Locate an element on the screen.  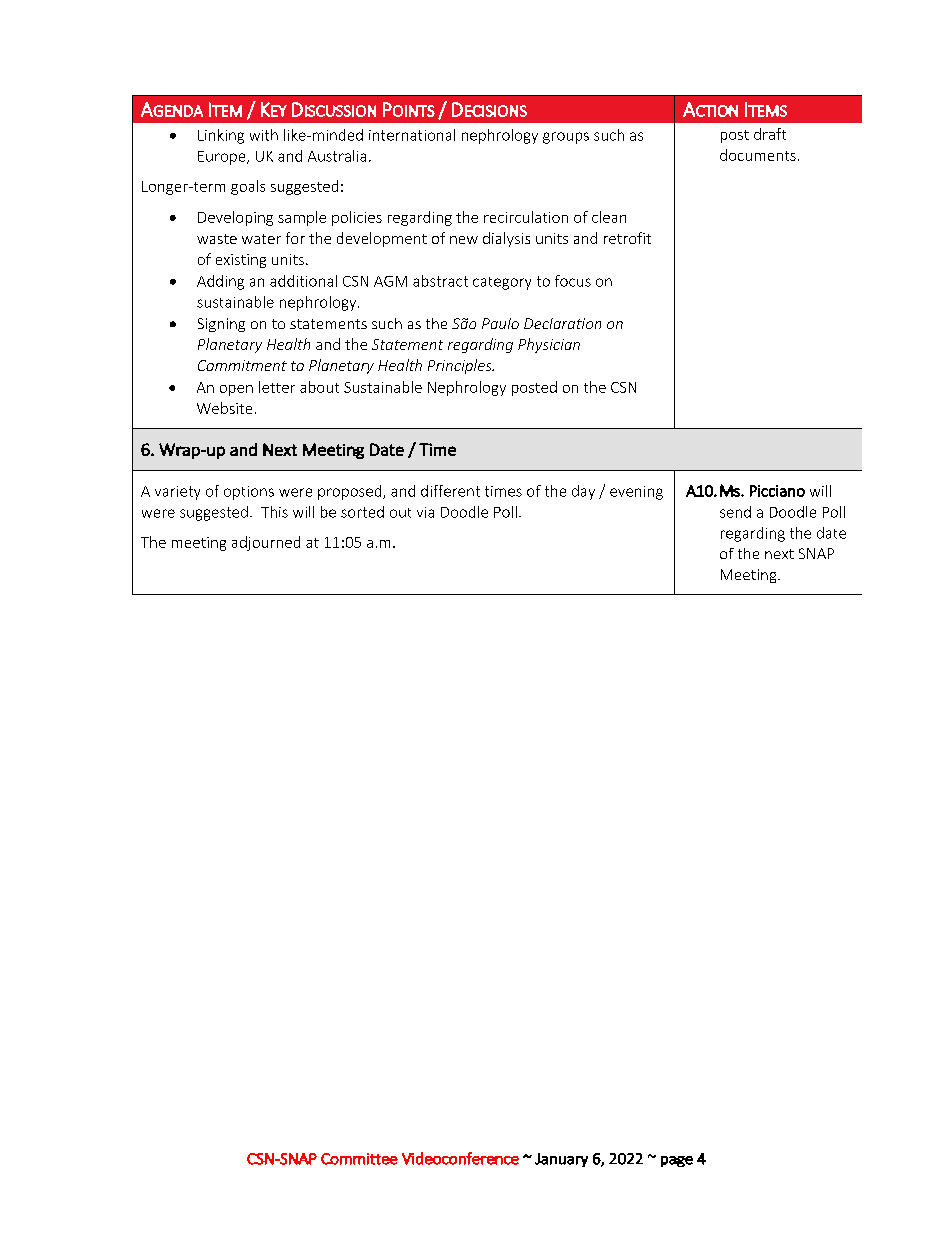
documents is located at coordinates (758, 155).
